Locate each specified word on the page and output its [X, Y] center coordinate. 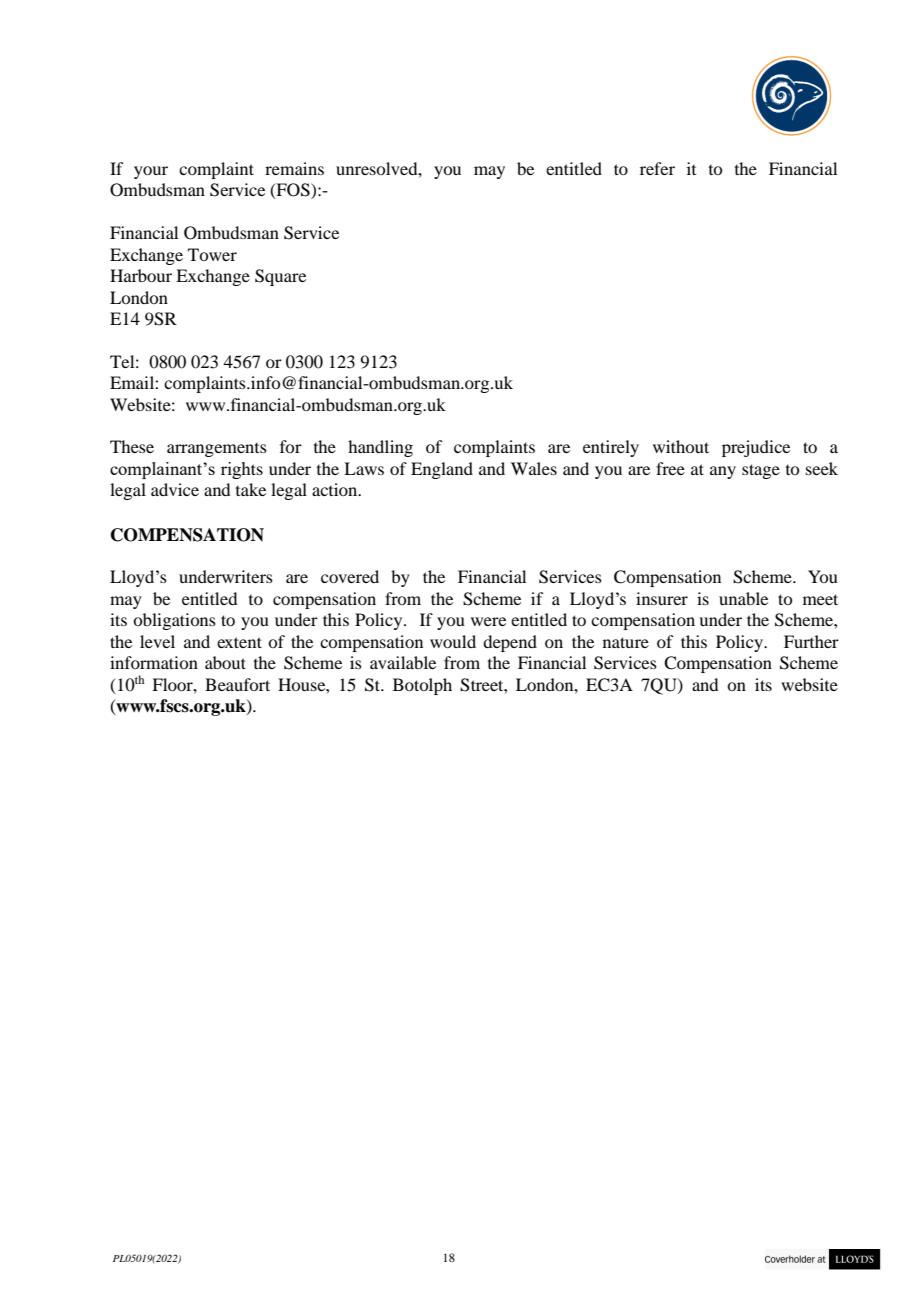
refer [657, 168]
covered [350, 576]
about [225, 662]
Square [280, 277]
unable [743, 598]
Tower [212, 254]
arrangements [217, 450]
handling [380, 448]
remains [294, 168]
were [488, 621]
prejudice [756, 448]
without [681, 446]
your [151, 172]
